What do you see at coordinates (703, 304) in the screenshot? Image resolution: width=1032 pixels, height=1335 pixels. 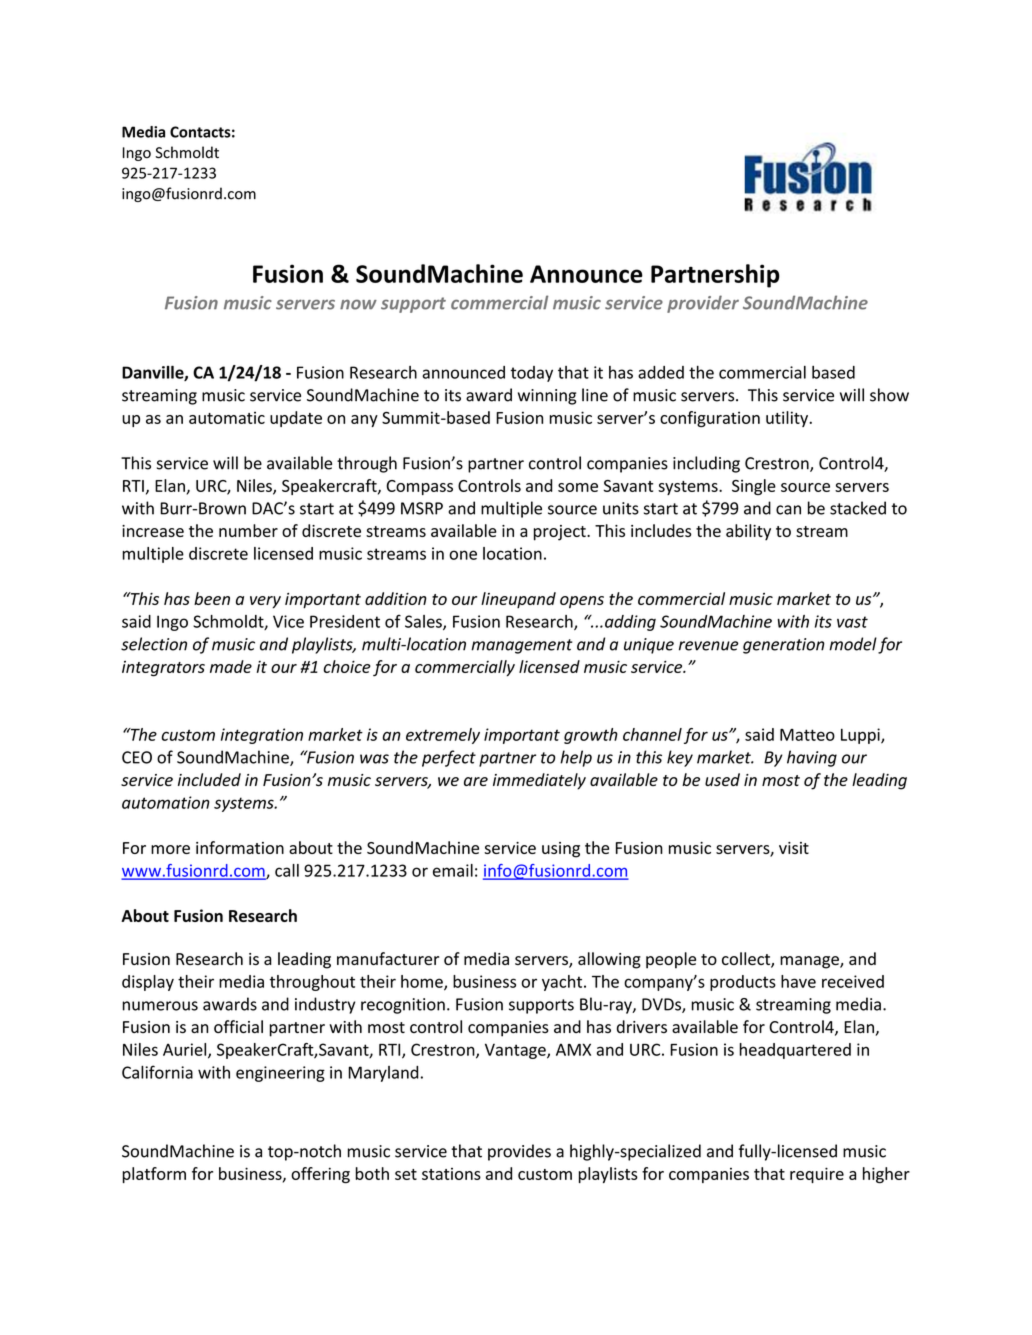 I see `provider` at bounding box center [703, 304].
